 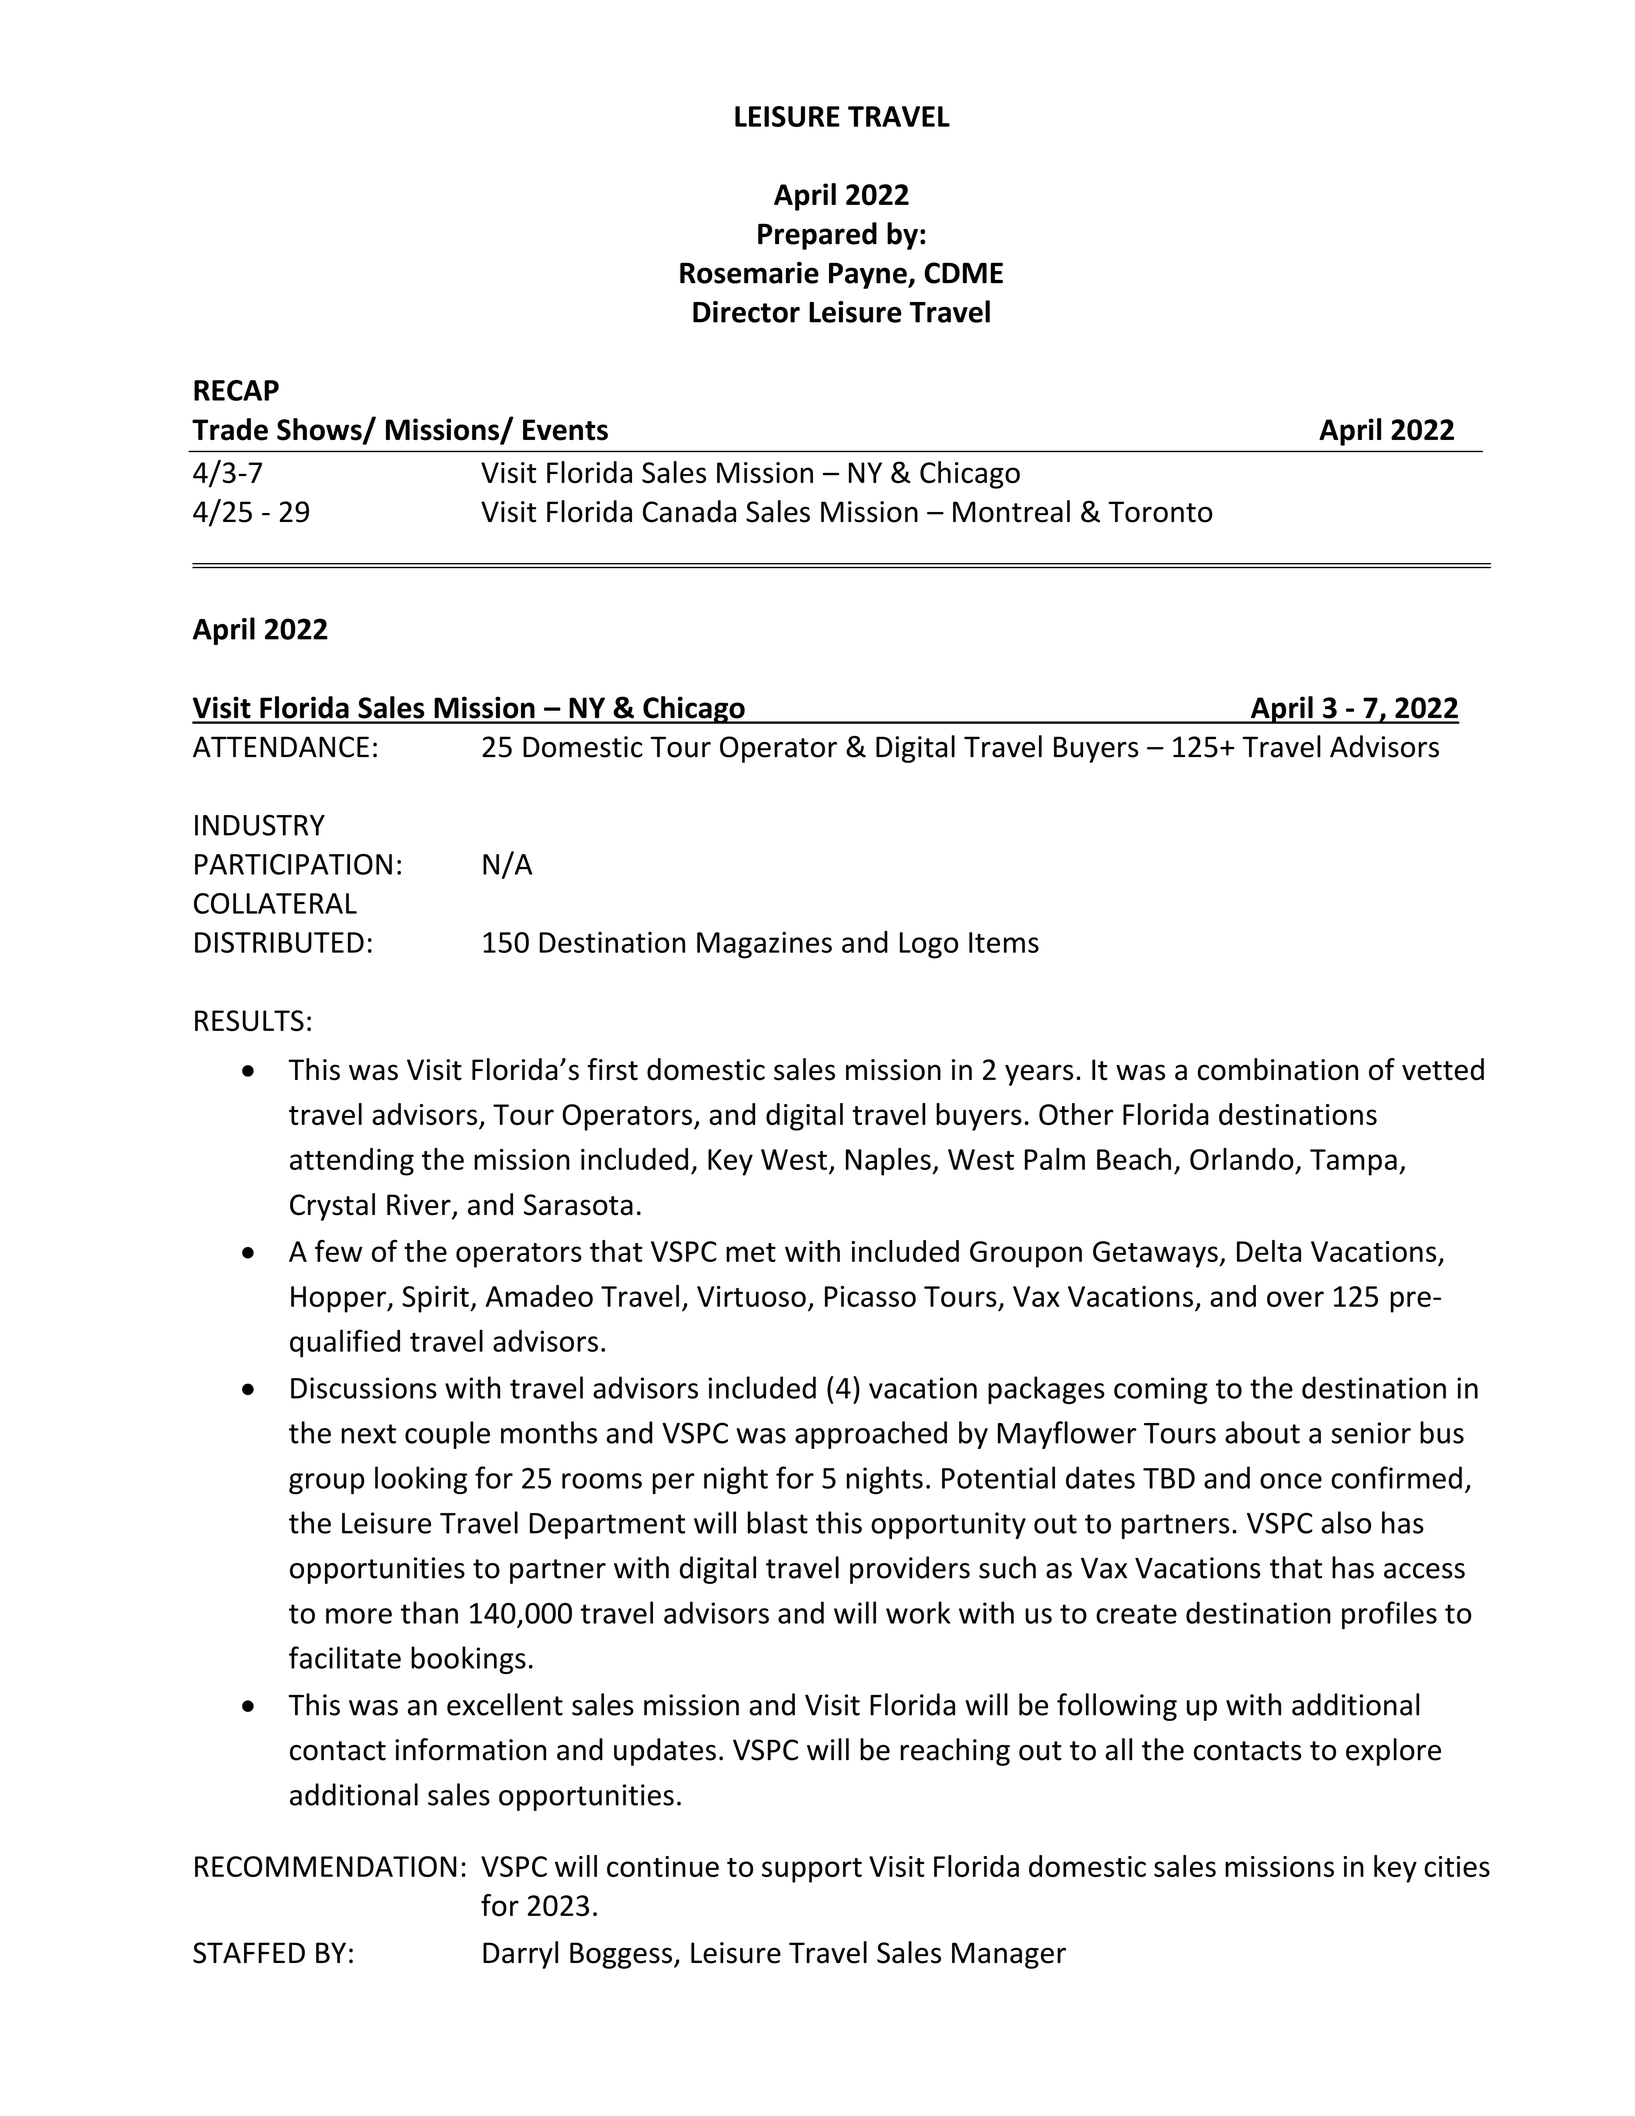 I want to click on PARTICIPATION, so click(x=293, y=864).
